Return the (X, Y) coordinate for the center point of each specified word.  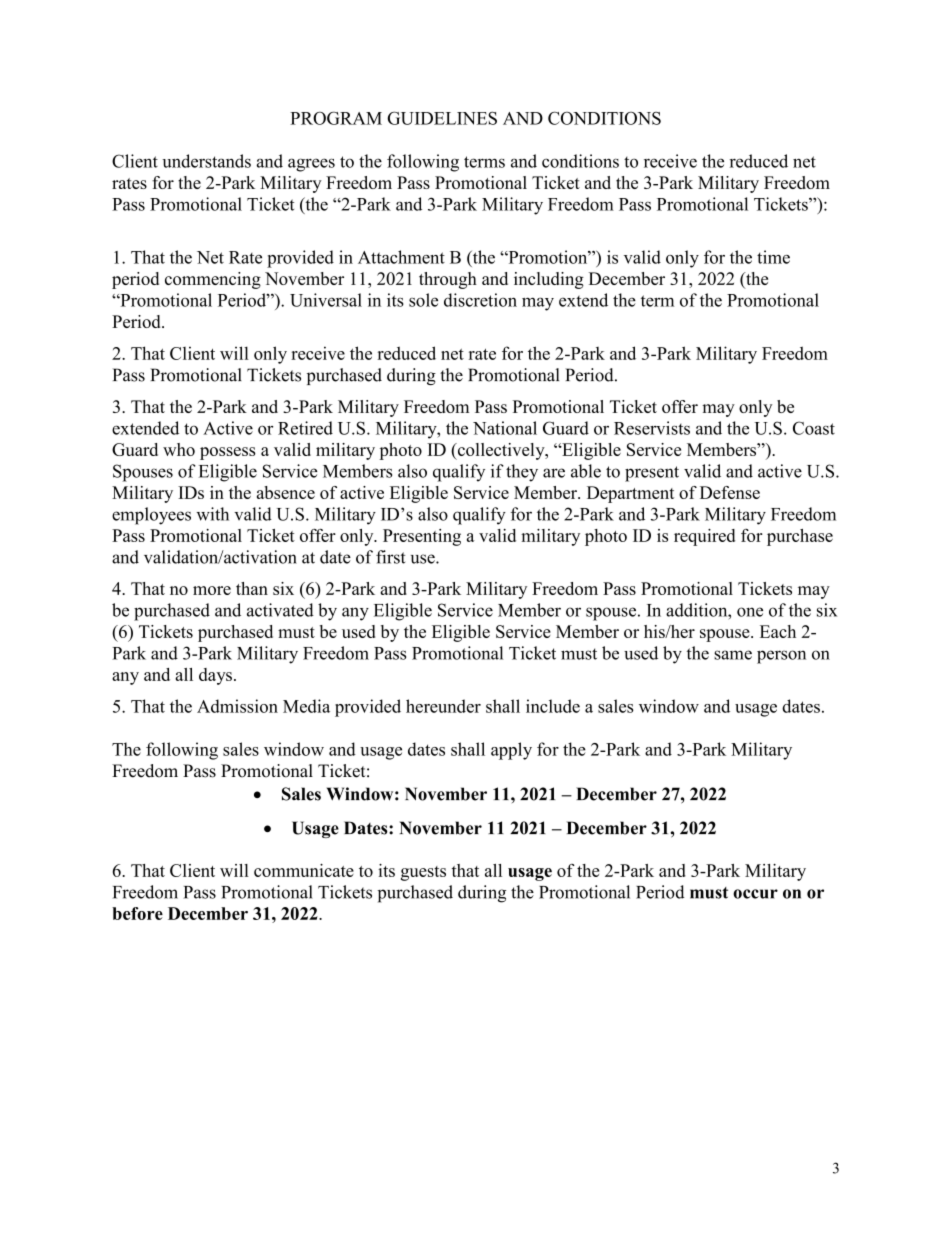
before (137, 913)
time (773, 257)
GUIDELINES (442, 118)
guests (423, 873)
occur (755, 894)
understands (206, 161)
